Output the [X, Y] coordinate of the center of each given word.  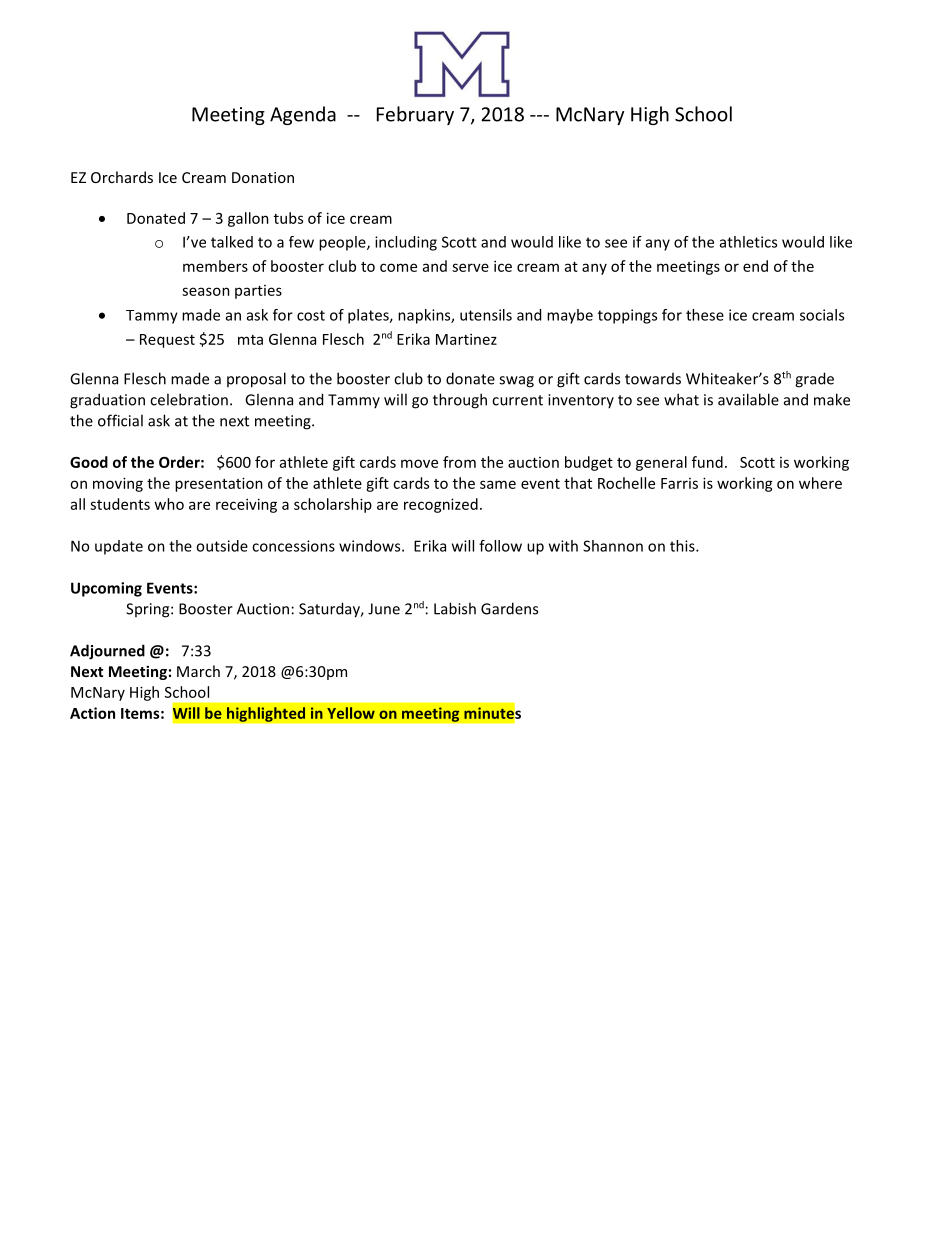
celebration [189, 399]
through [460, 401]
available [748, 399]
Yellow [351, 713]
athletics [748, 242]
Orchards [122, 177]
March [198, 671]
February [415, 115]
